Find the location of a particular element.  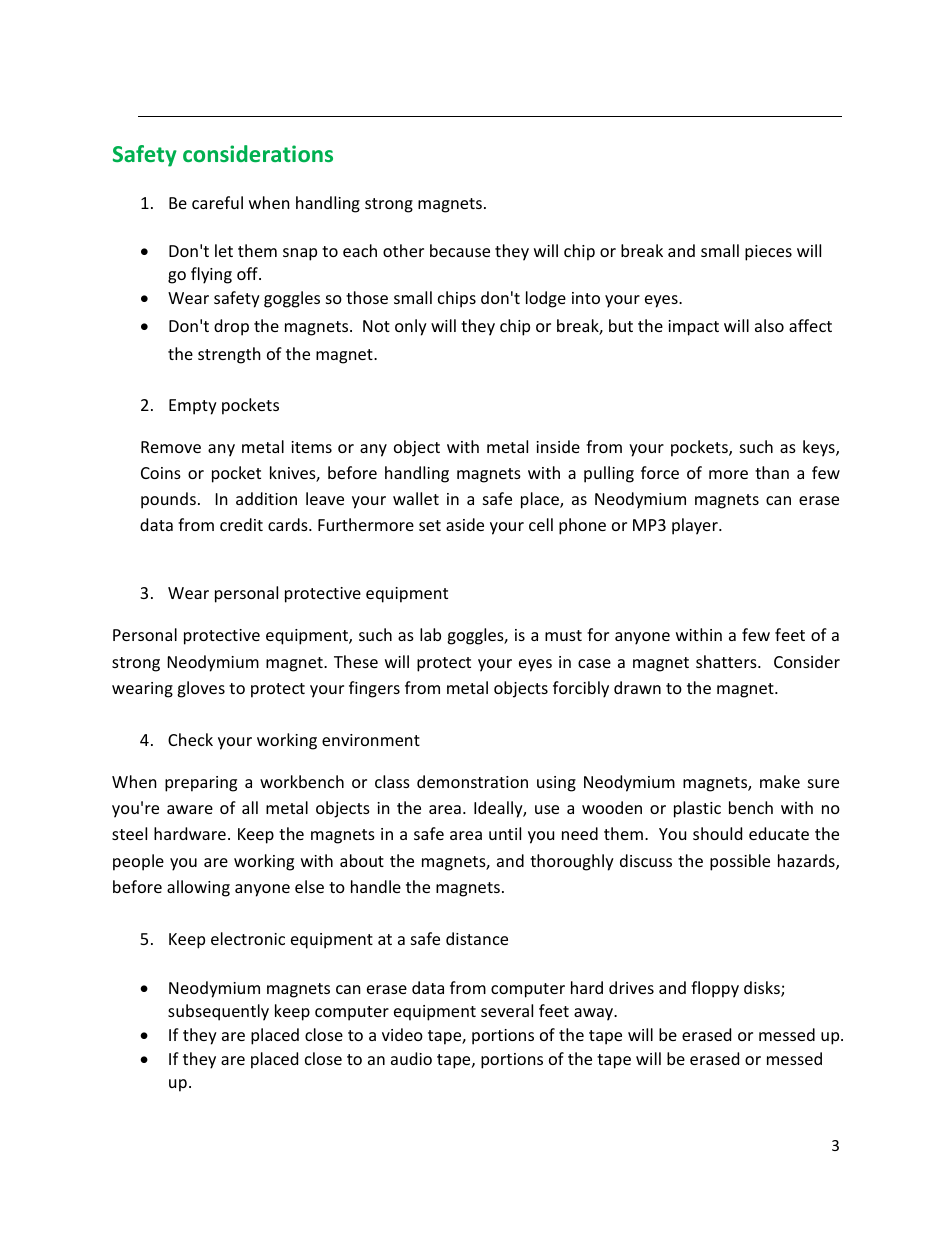

subsequently is located at coordinates (218, 1012).
